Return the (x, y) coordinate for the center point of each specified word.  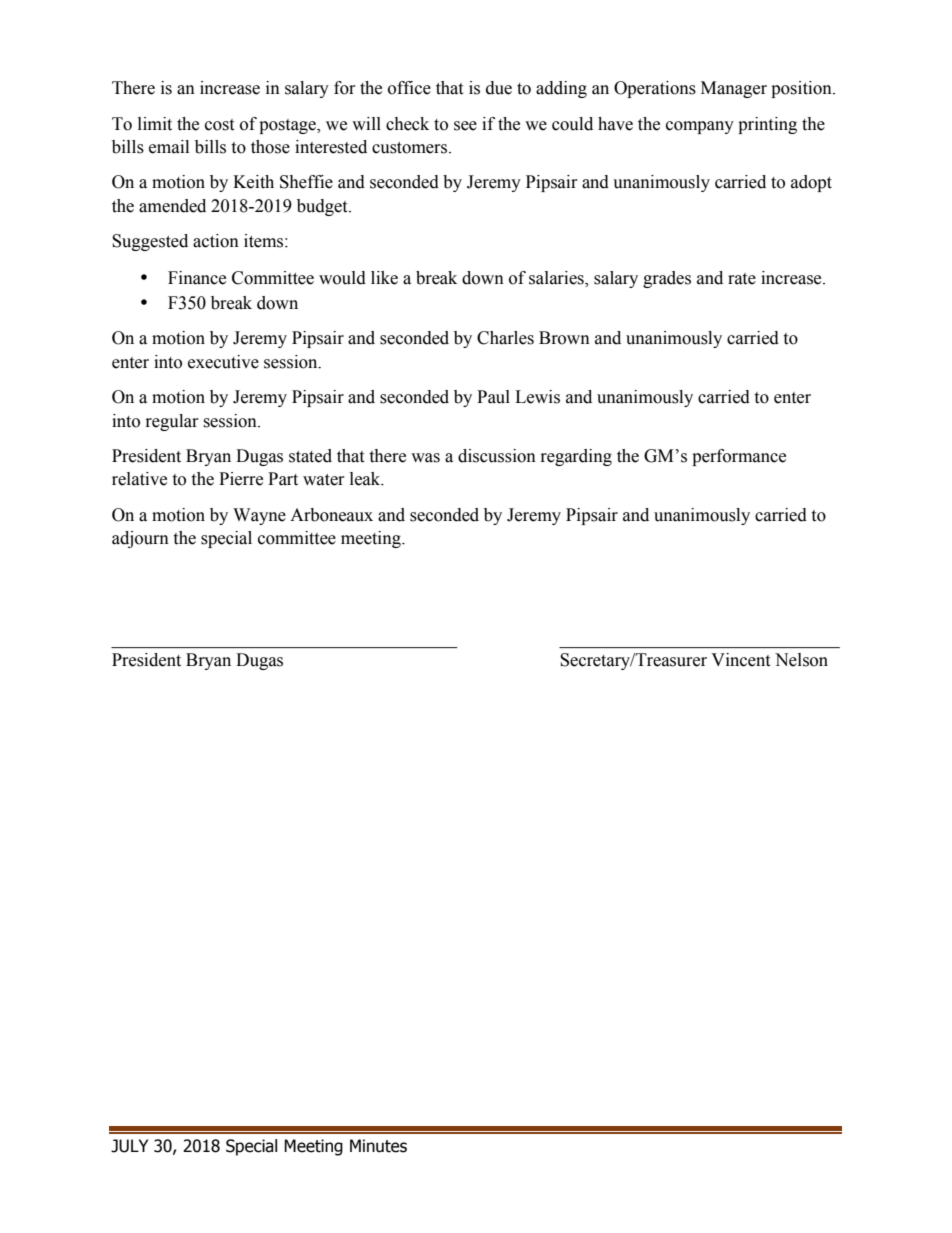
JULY (129, 1146)
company (700, 127)
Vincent (740, 660)
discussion (497, 456)
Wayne (259, 516)
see (465, 126)
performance (739, 457)
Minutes (378, 1146)
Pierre (241, 479)
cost (219, 125)
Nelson (801, 660)
